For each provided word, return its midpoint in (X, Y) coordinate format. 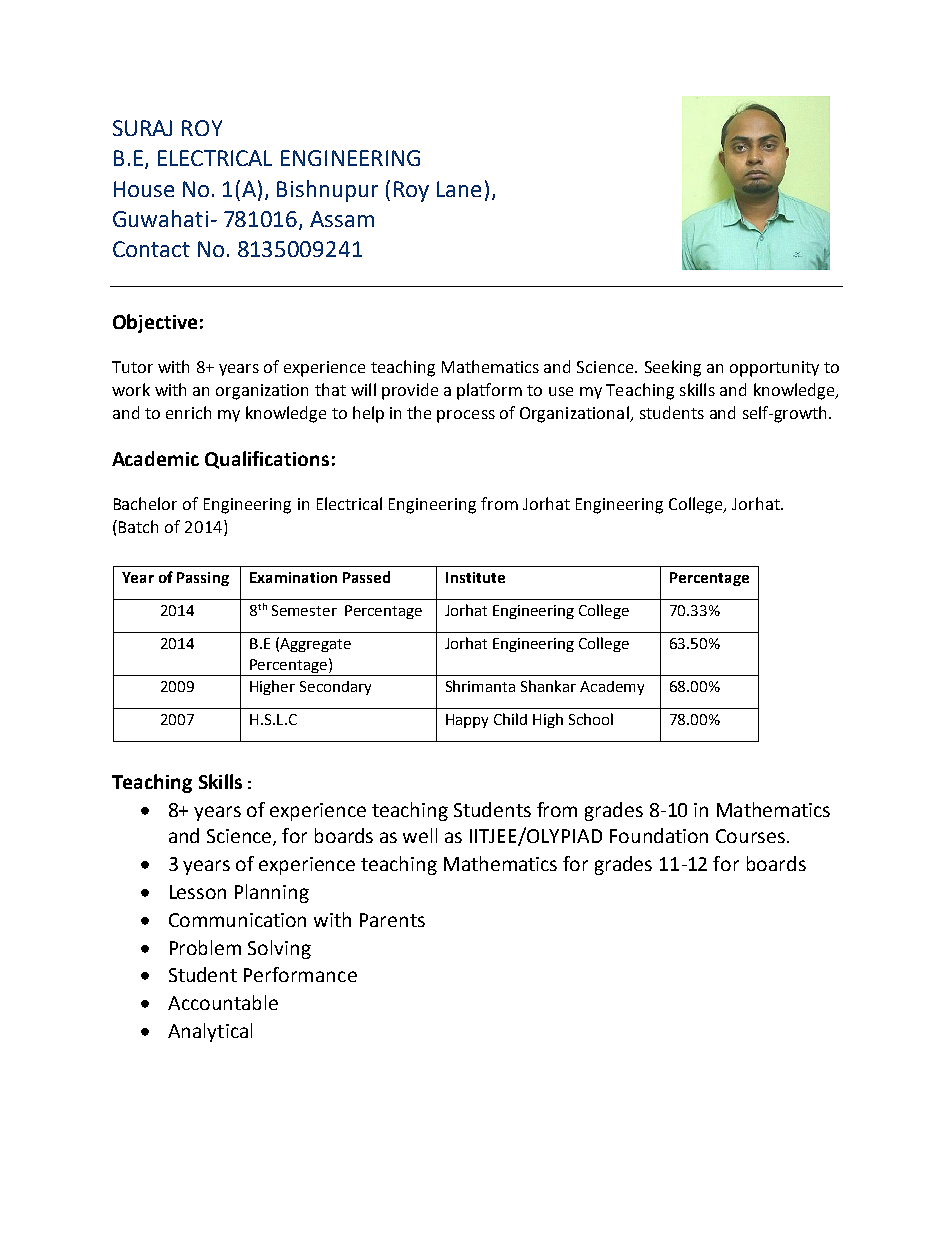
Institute (475, 577)
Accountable (223, 1002)
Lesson (198, 892)
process (466, 416)
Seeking (673, 368)
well (420, 835)
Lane (459, 189)
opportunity (774, 369)
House (144, 189)
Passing (203, 579)
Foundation (659, 835)
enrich (188, 412)
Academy (612, 688)
